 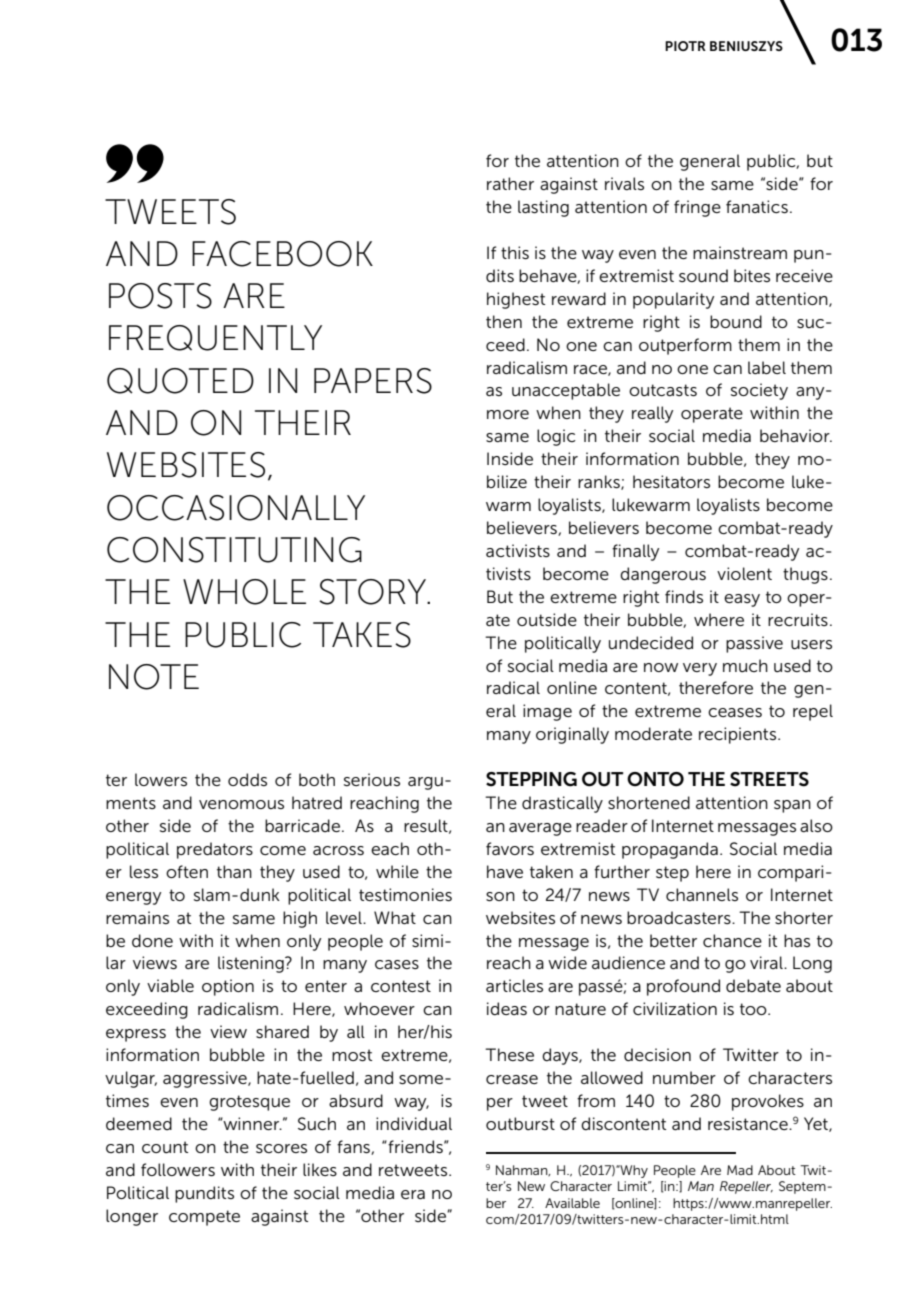 What do you see at coordinates (204, 1218) in the screenshot?
I see `compete` at bounding box center [204, 1218].
